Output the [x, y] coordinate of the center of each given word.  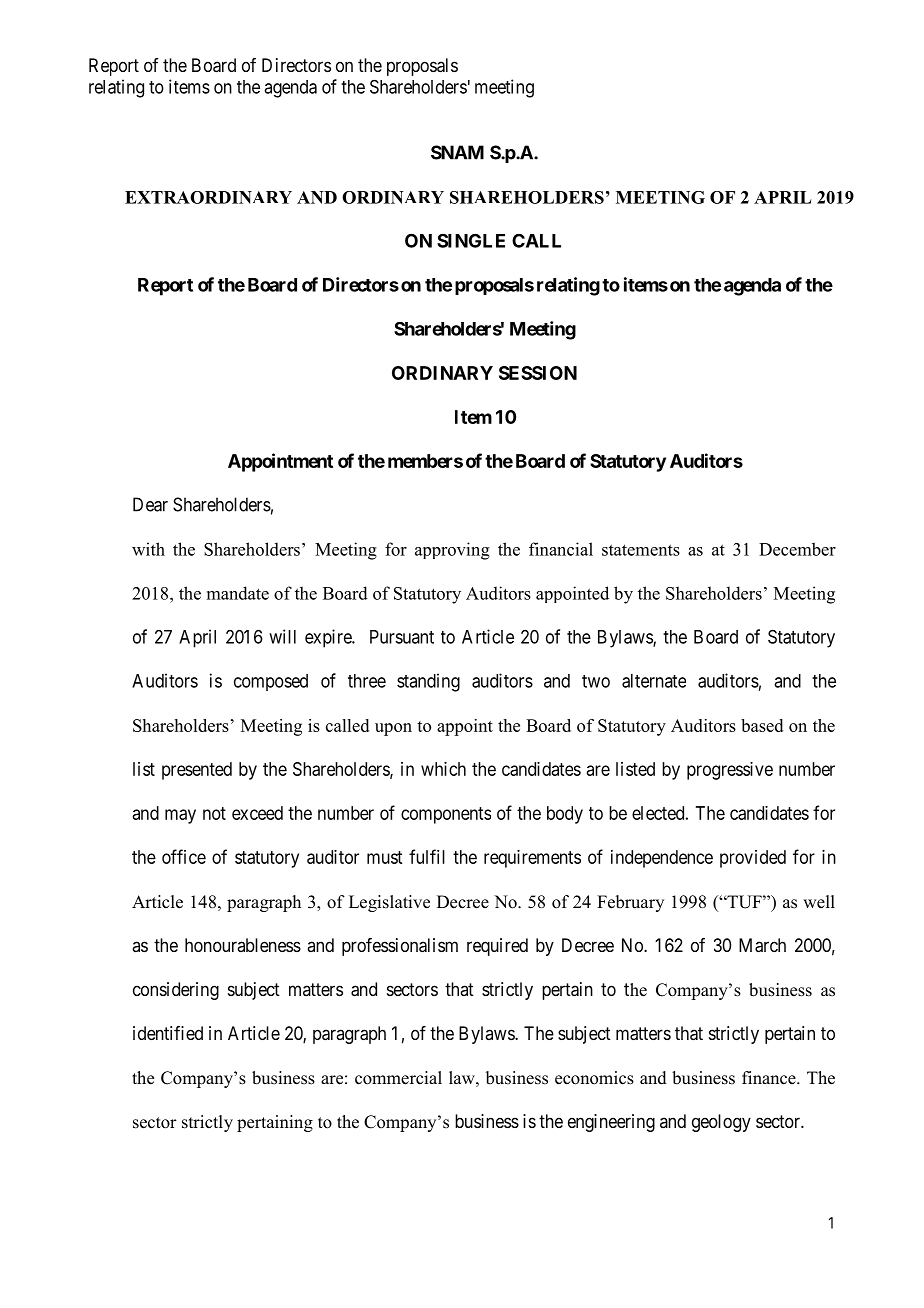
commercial [398, 1078]
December [797, 549]
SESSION [538, 373]
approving [452, 551]
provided [753, 859]
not [214, 813]
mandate [238, 593]
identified [168, 1033]
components [446, 815]
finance [770, 1078]
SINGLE [471, 240]
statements [641, 550]
